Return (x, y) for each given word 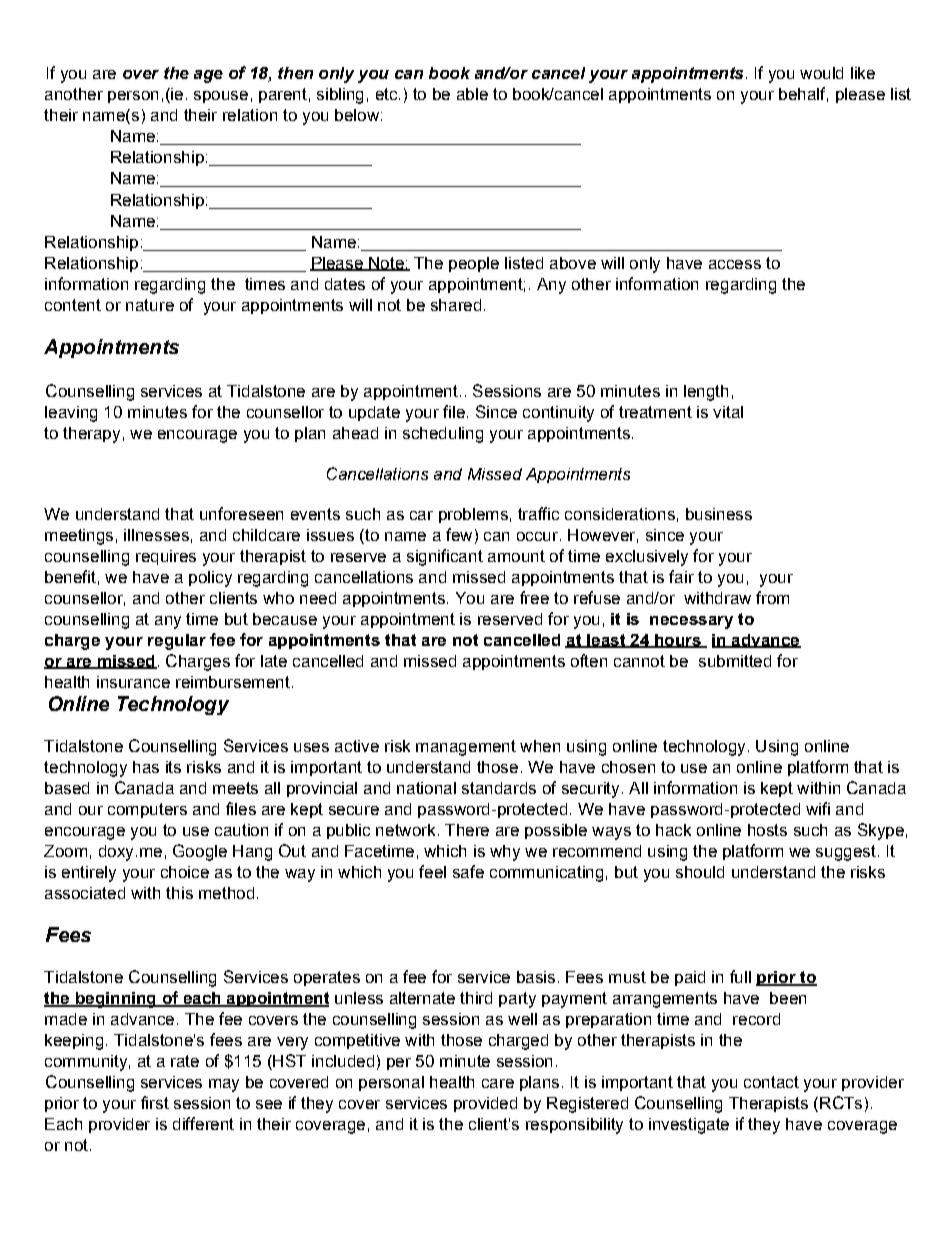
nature (150, 305)
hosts (767, 830)
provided (485, 1104)
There (467, 830)
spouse (221, 97)
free (534, 597)
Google (200, 852)
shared (456, 305)
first (155, 1102)
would (821, 73)
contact (771, 1082)
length (706, 393)
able (472, 94)
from (772, 597)
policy (210, 579)
